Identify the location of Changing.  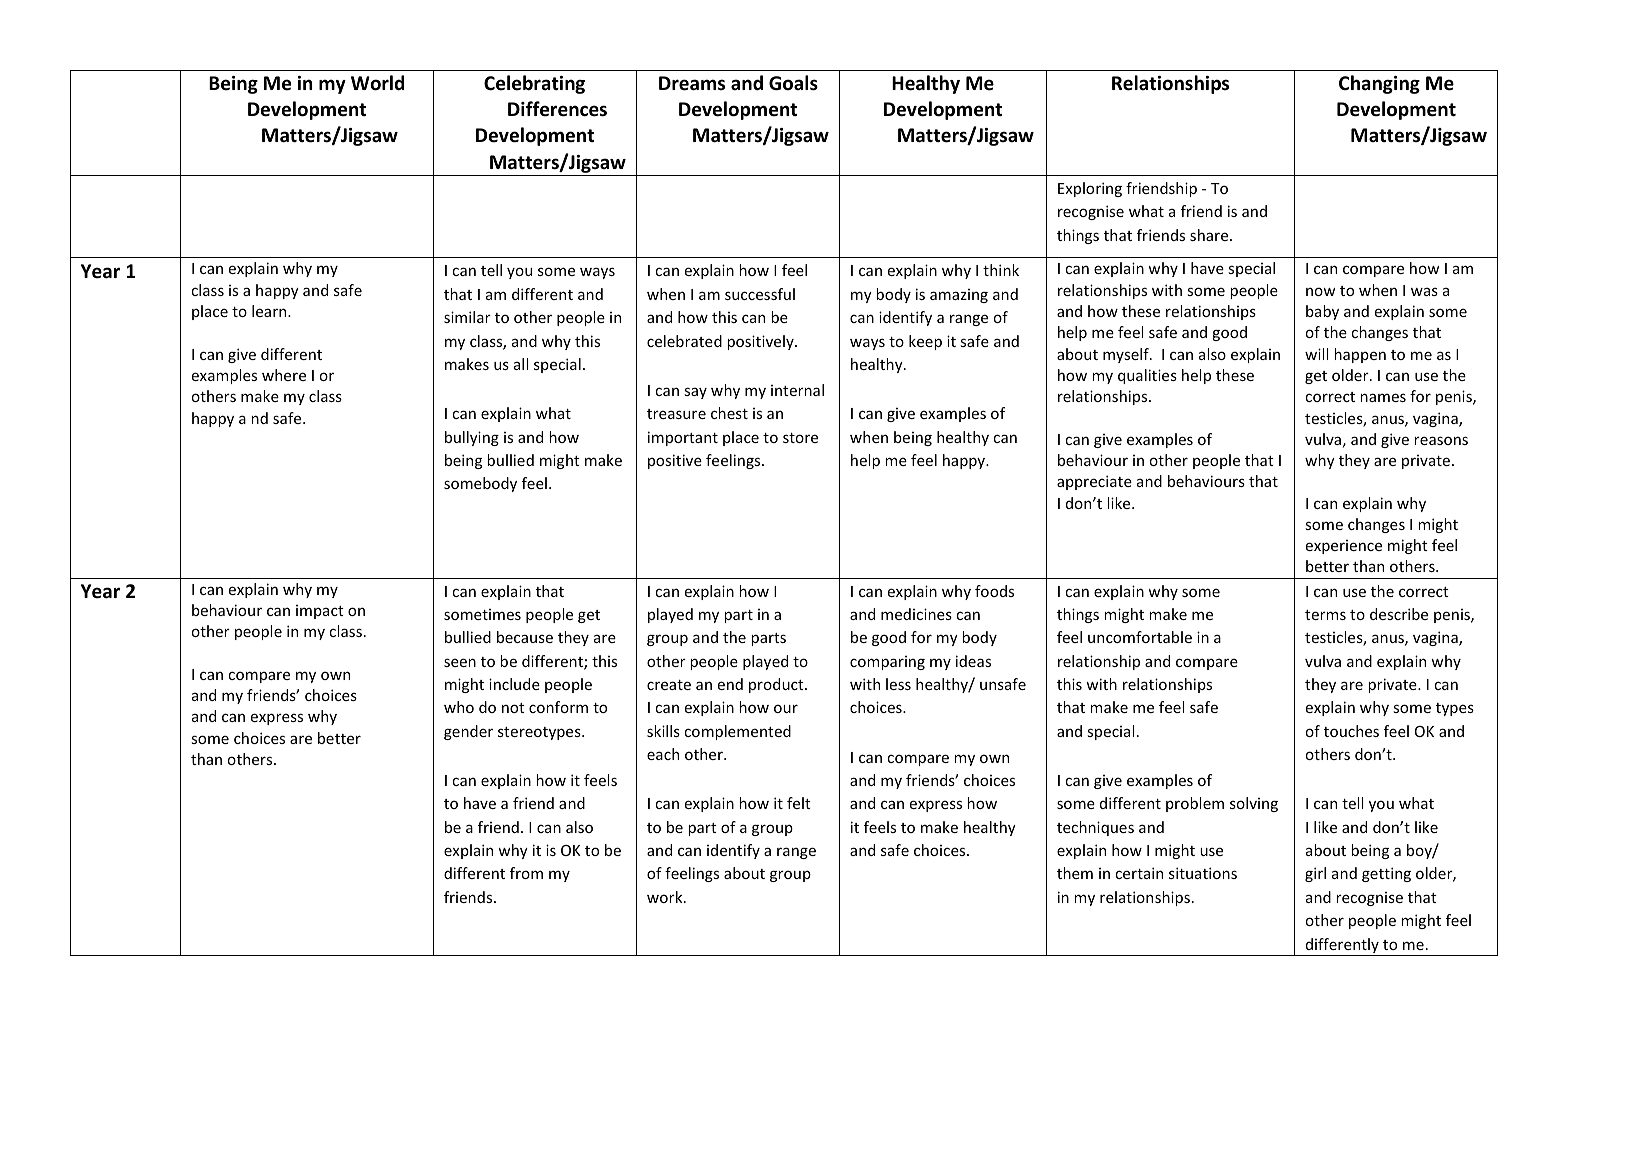
(1379, 84).
